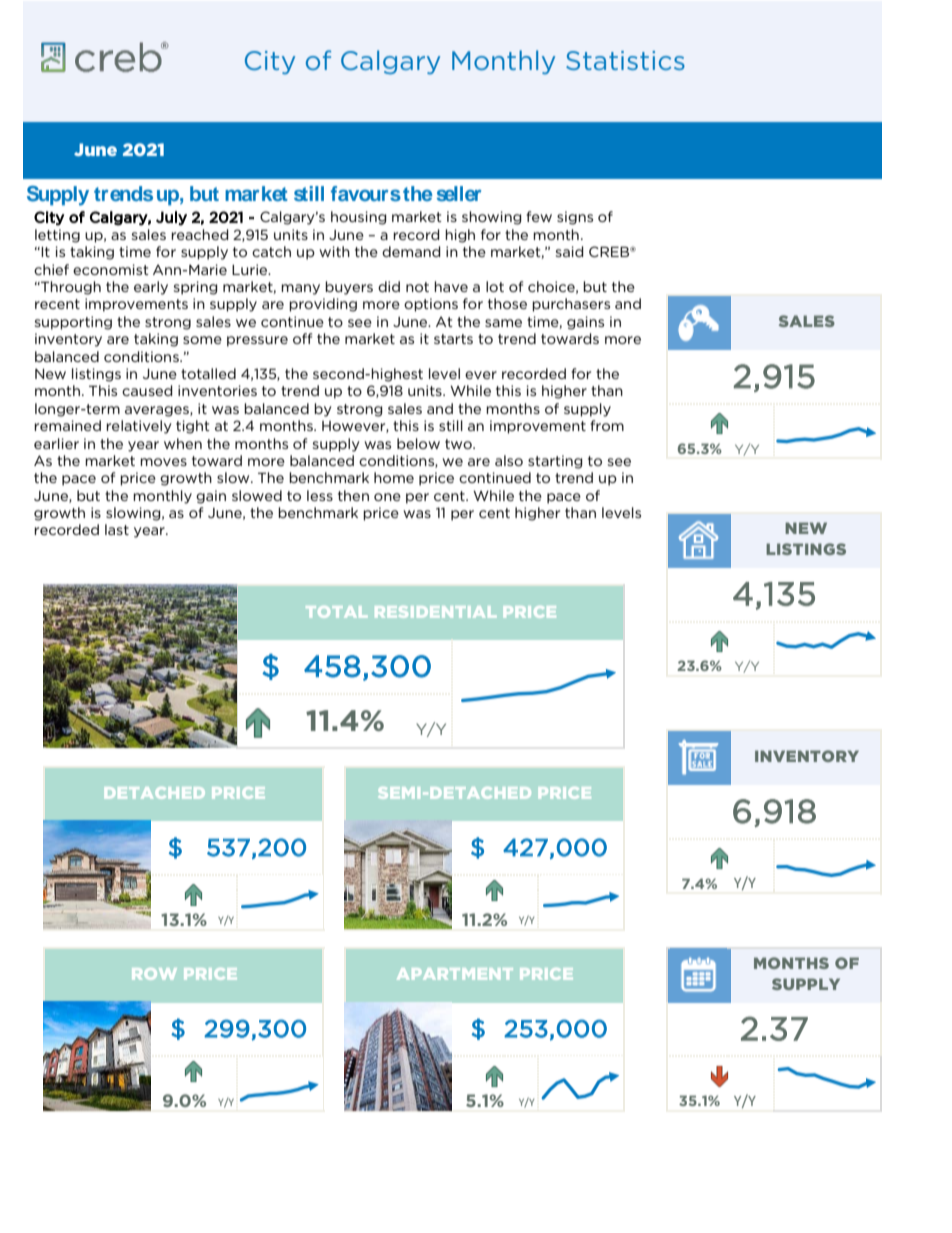 This screenshot has width=952, height=1233. Describe the element at coordinates (366, 193) in the screenshot. I see `favours` at that location.
